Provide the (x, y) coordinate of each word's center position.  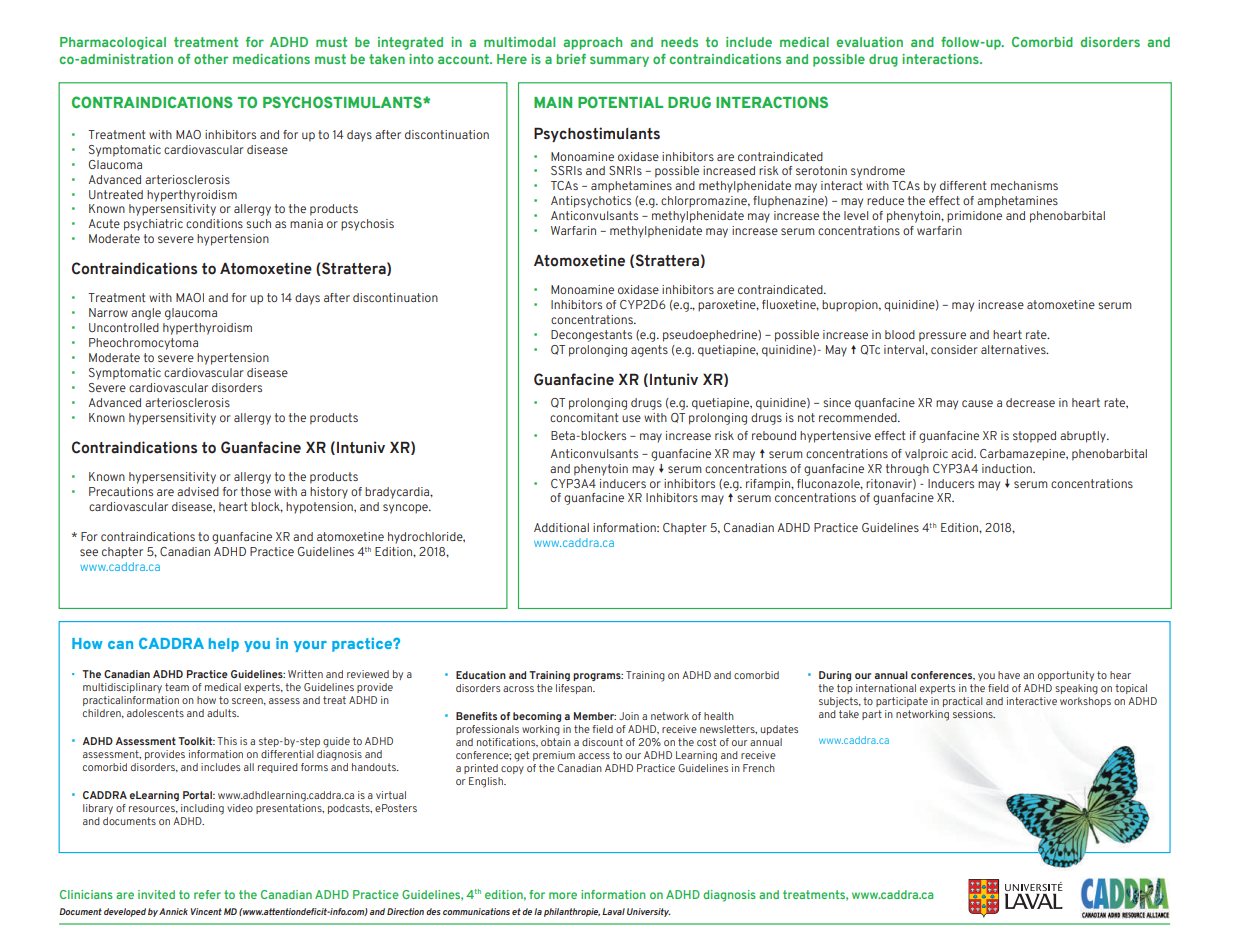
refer (207, 894)
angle (146, 314)
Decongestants (591, 336)
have (1009, 675)
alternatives (1014, 349)
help (224, 645)
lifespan (575, 689)
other (211, 59)
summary (619, 61)
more (563, 895)
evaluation (869, 42)
